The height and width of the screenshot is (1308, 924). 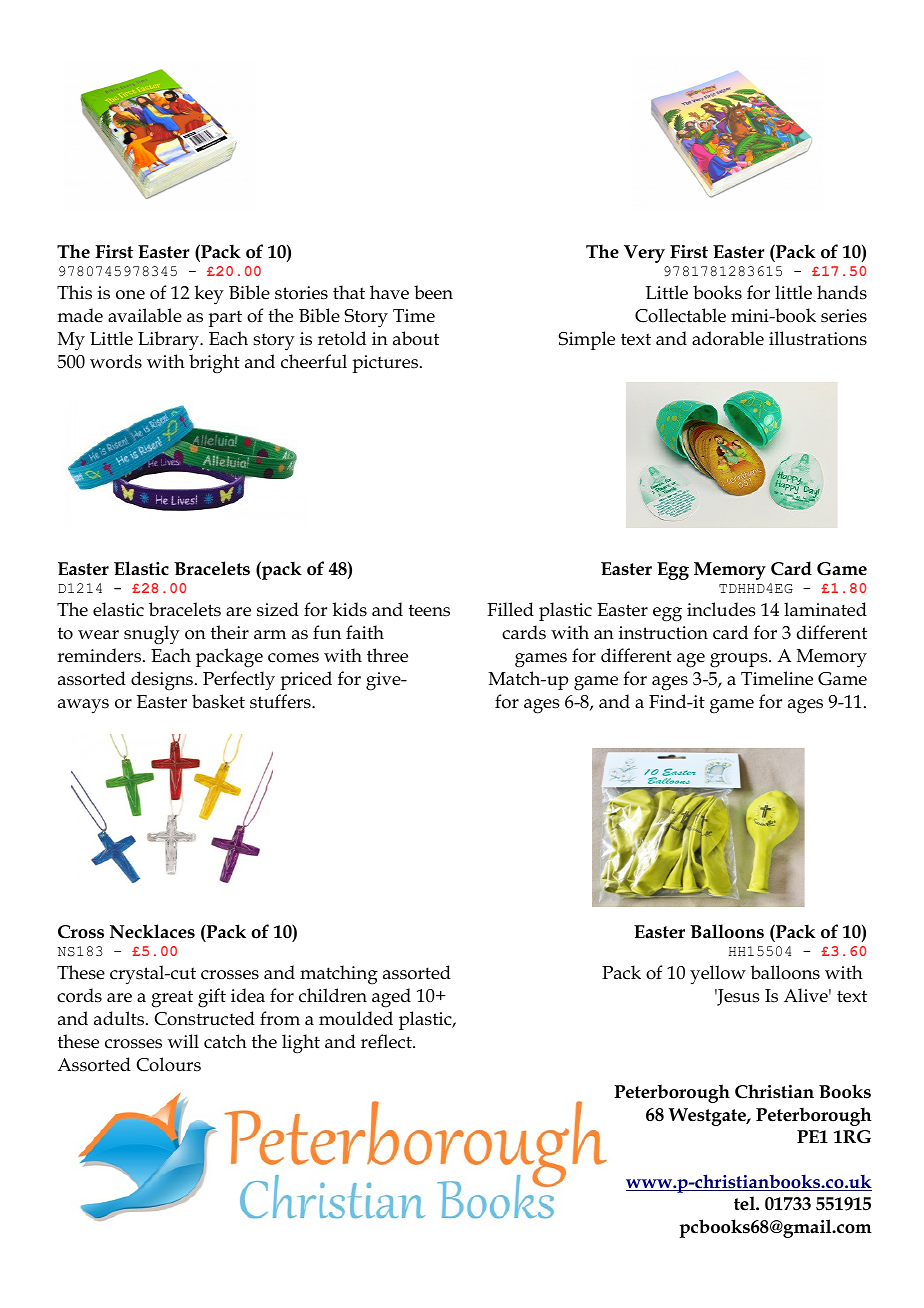 I want to click on includes, so click(x=721, y=609).
